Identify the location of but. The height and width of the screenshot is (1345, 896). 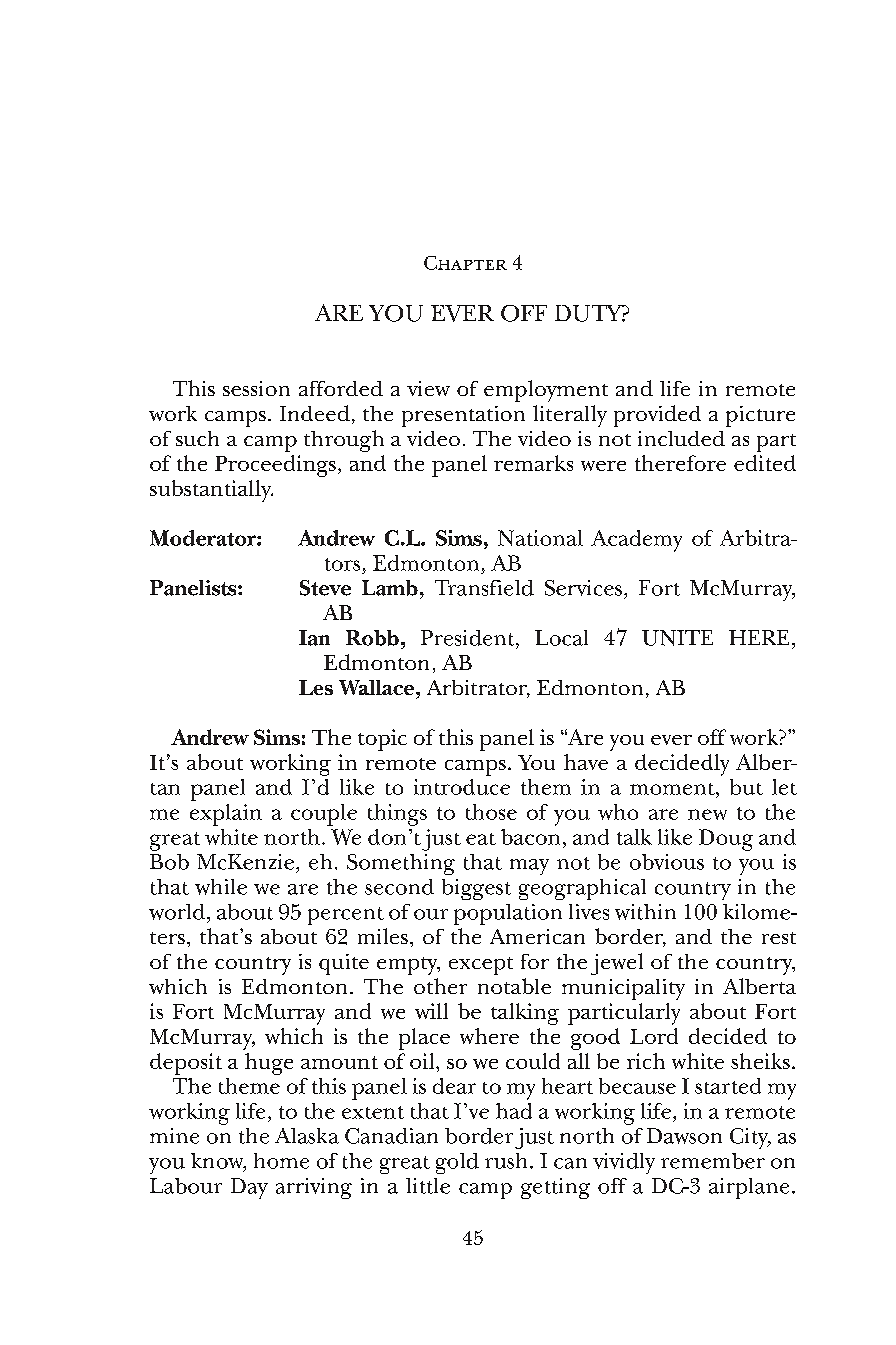
(746, 787).
